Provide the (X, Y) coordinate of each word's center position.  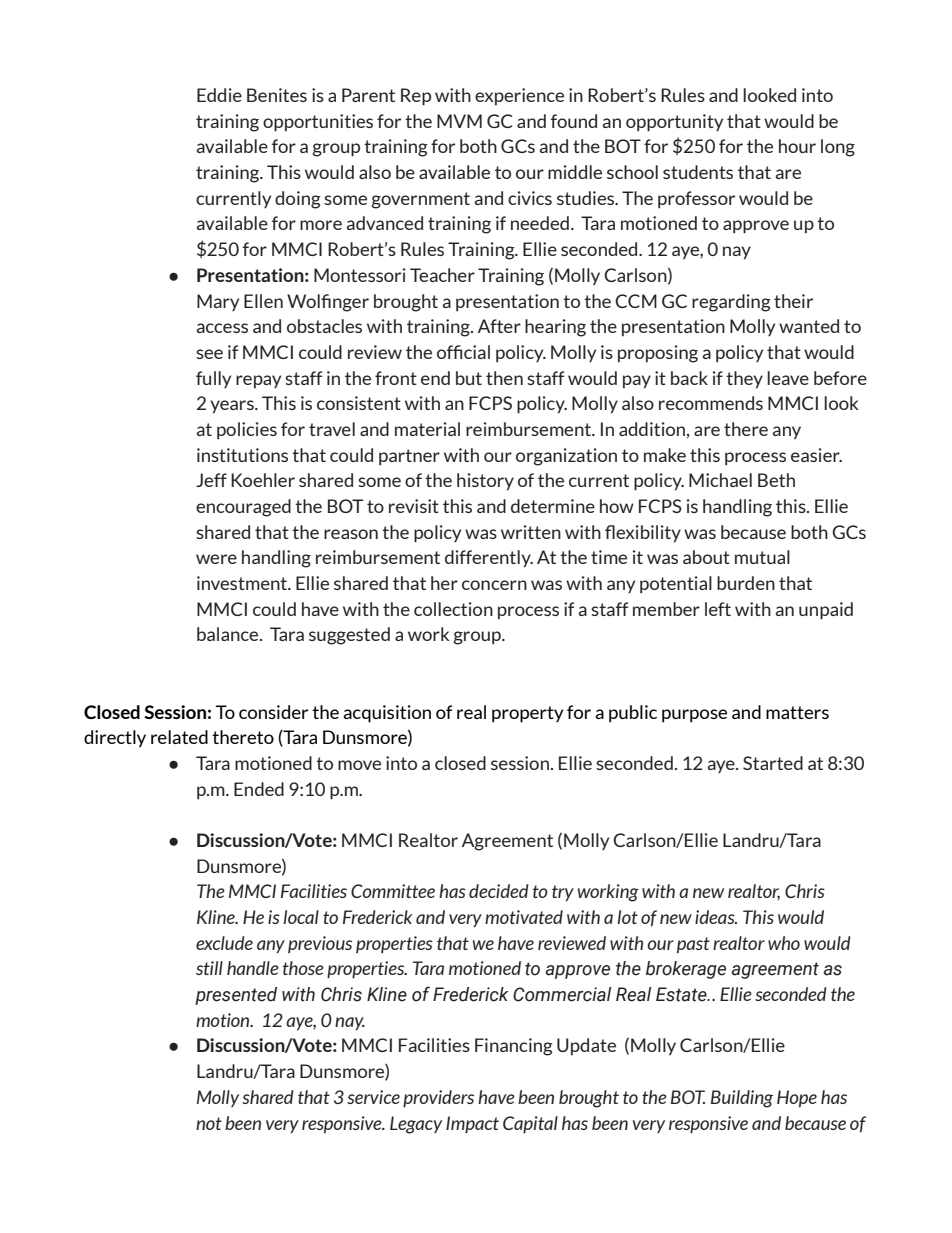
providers (438, 1099)
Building (742, 1099)
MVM (459, 121)
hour (797, 146)
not (209, 1123)
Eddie (219, 95)
